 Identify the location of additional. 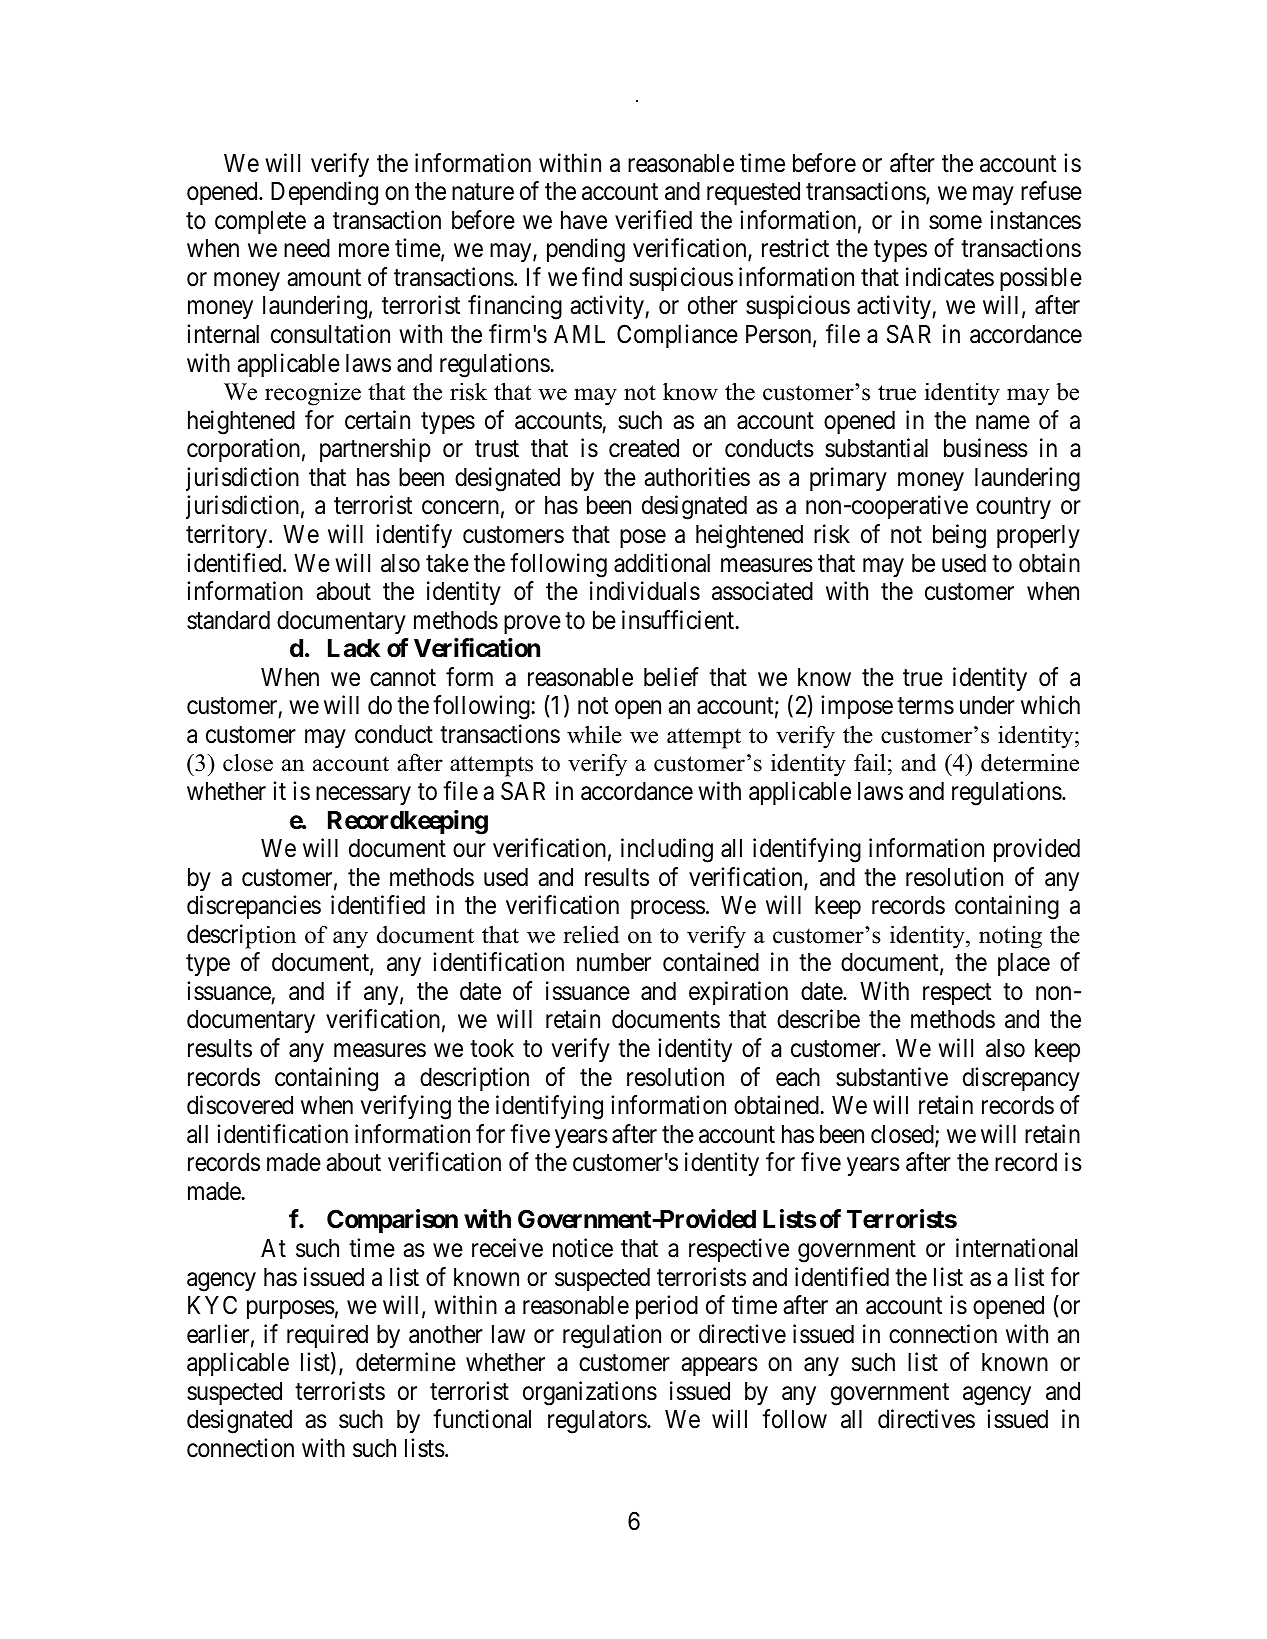
(662, 563).
